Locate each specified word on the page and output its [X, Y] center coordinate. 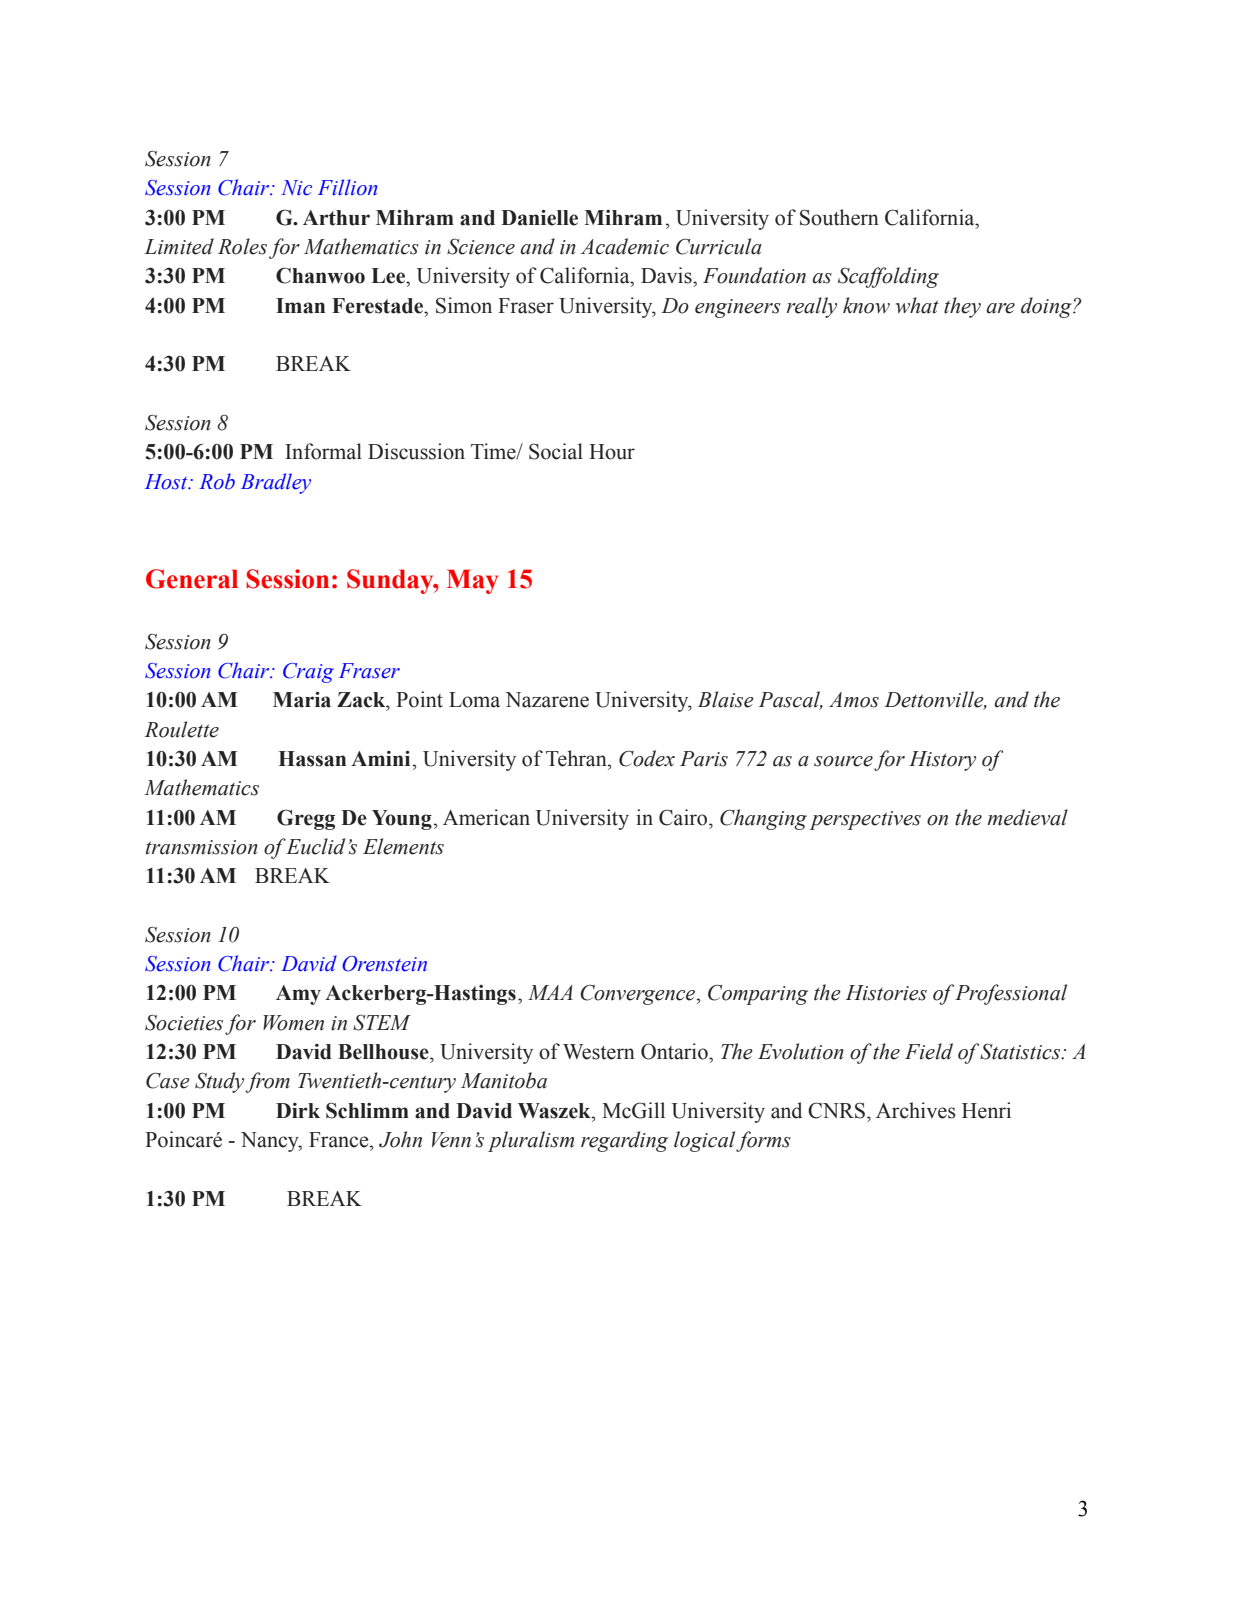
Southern [839, 217]
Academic [625, 246]
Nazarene [547, 700]
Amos [854, 700]
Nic [296, 188]
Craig [308, 673]
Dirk [298, 1110]
